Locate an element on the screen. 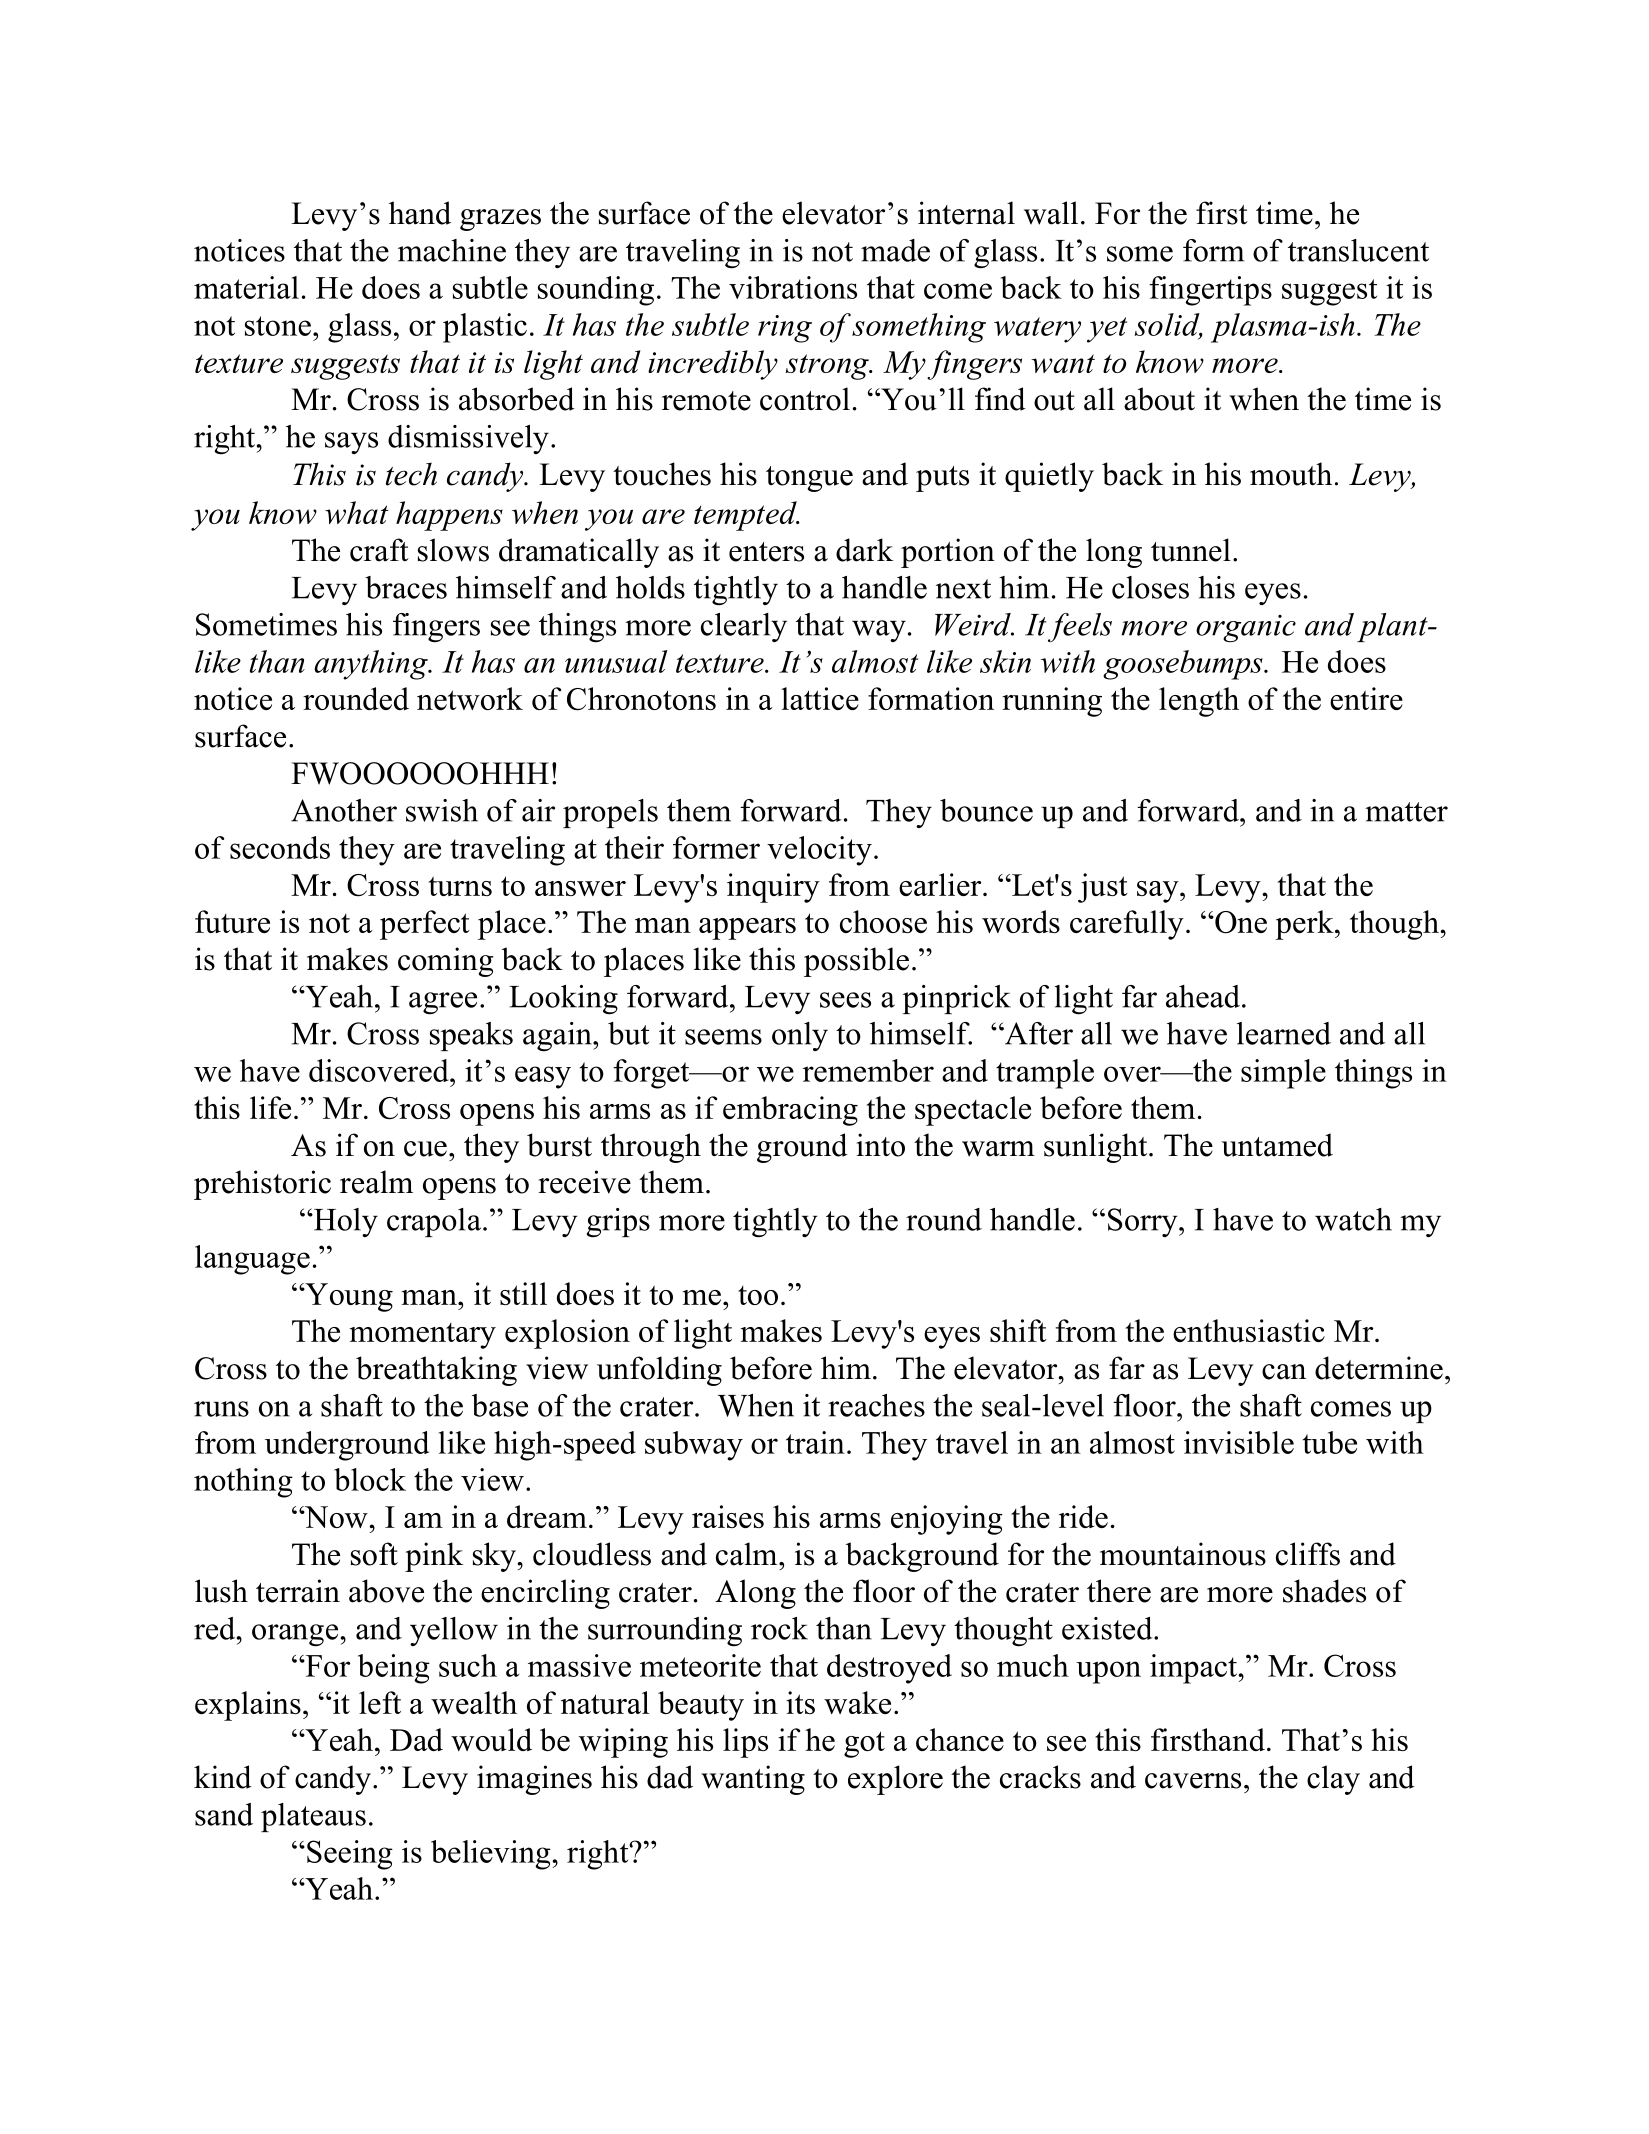  learned is located at coordinates (1284, 1033).
